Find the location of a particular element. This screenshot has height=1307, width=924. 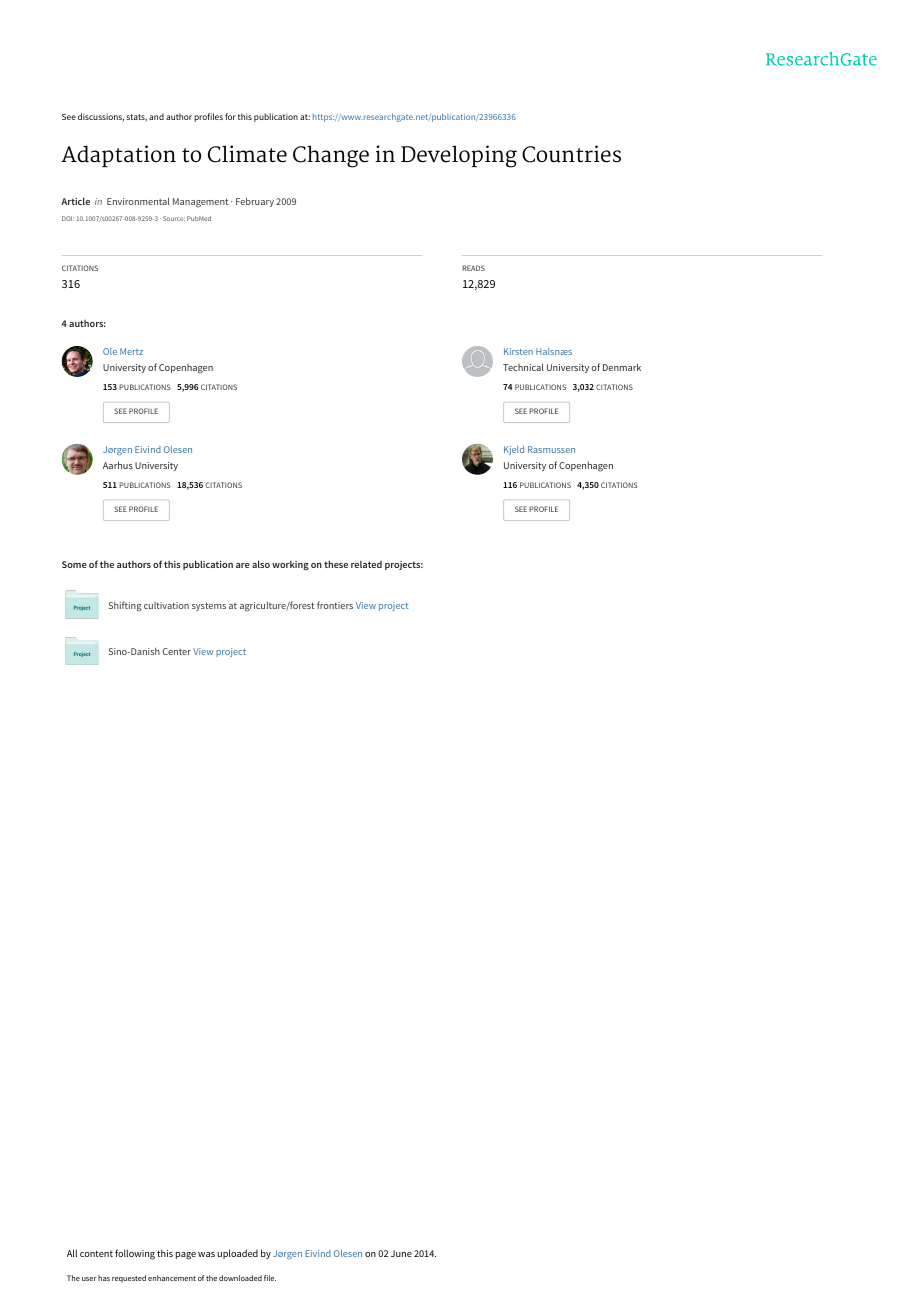

Change is located at coordinates (331, 156).
